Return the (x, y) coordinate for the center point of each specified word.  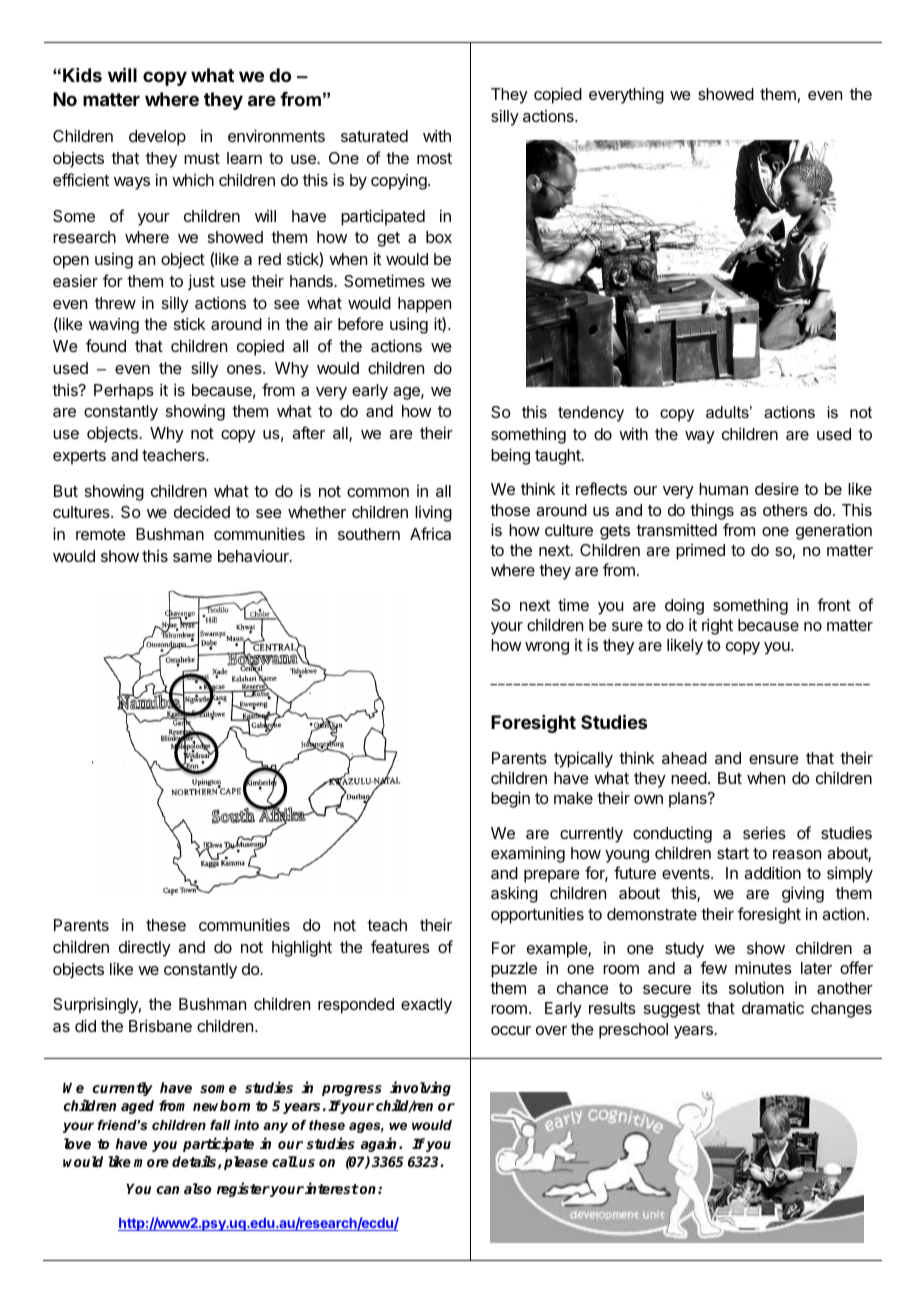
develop (157, 138)
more (151, 1163)
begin (510, 799)
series (764, 832)
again (380, 1144)
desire (777, 488)
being (510, 456)
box (439, 237)
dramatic (773, 1007)
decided (202, 511)
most (434, 158)
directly (145, 949)
